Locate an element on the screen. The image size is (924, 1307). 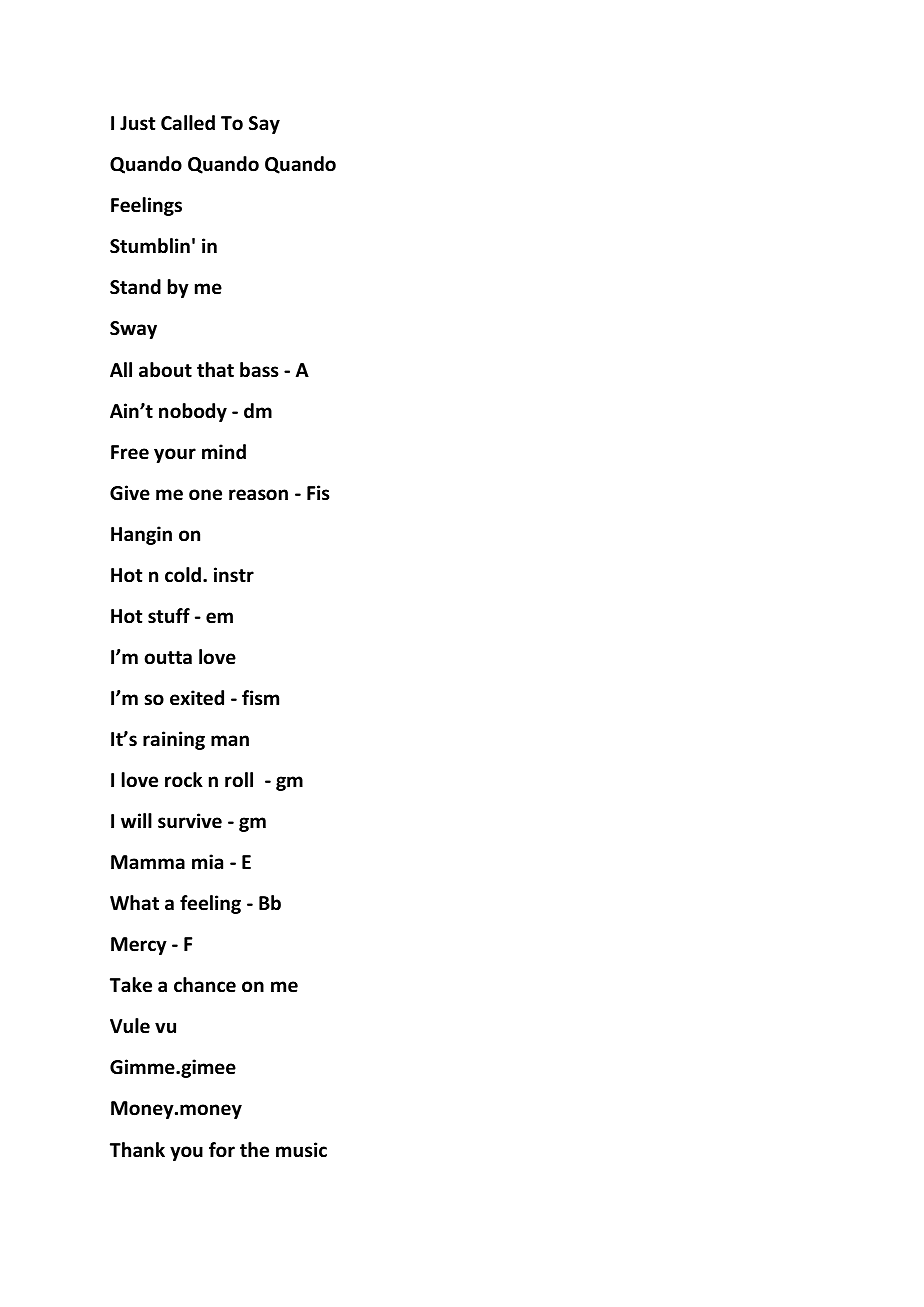
reason is located at coordinates (258, 495).
